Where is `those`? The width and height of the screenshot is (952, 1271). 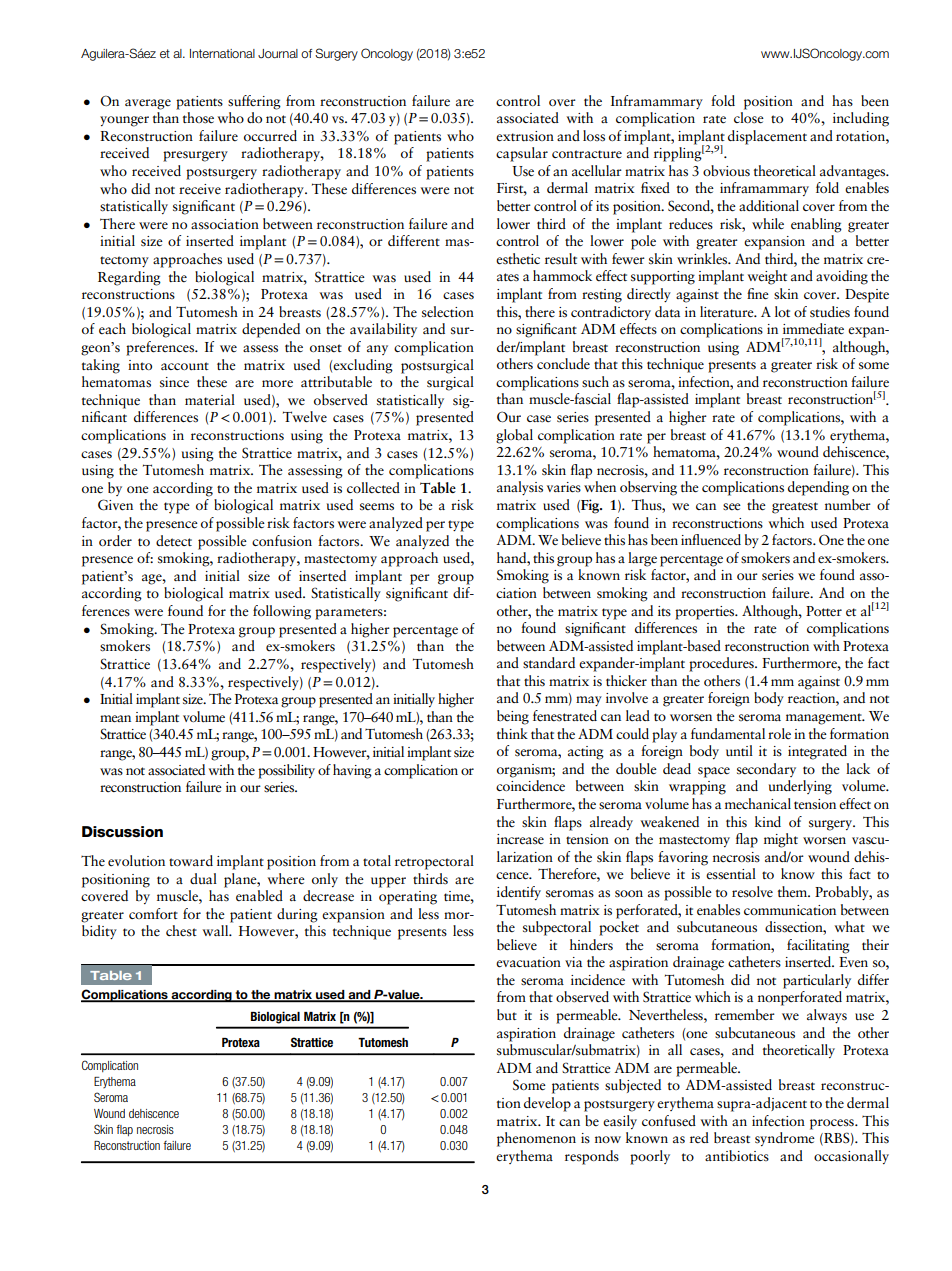
those is located at coordinates (198, 118).
